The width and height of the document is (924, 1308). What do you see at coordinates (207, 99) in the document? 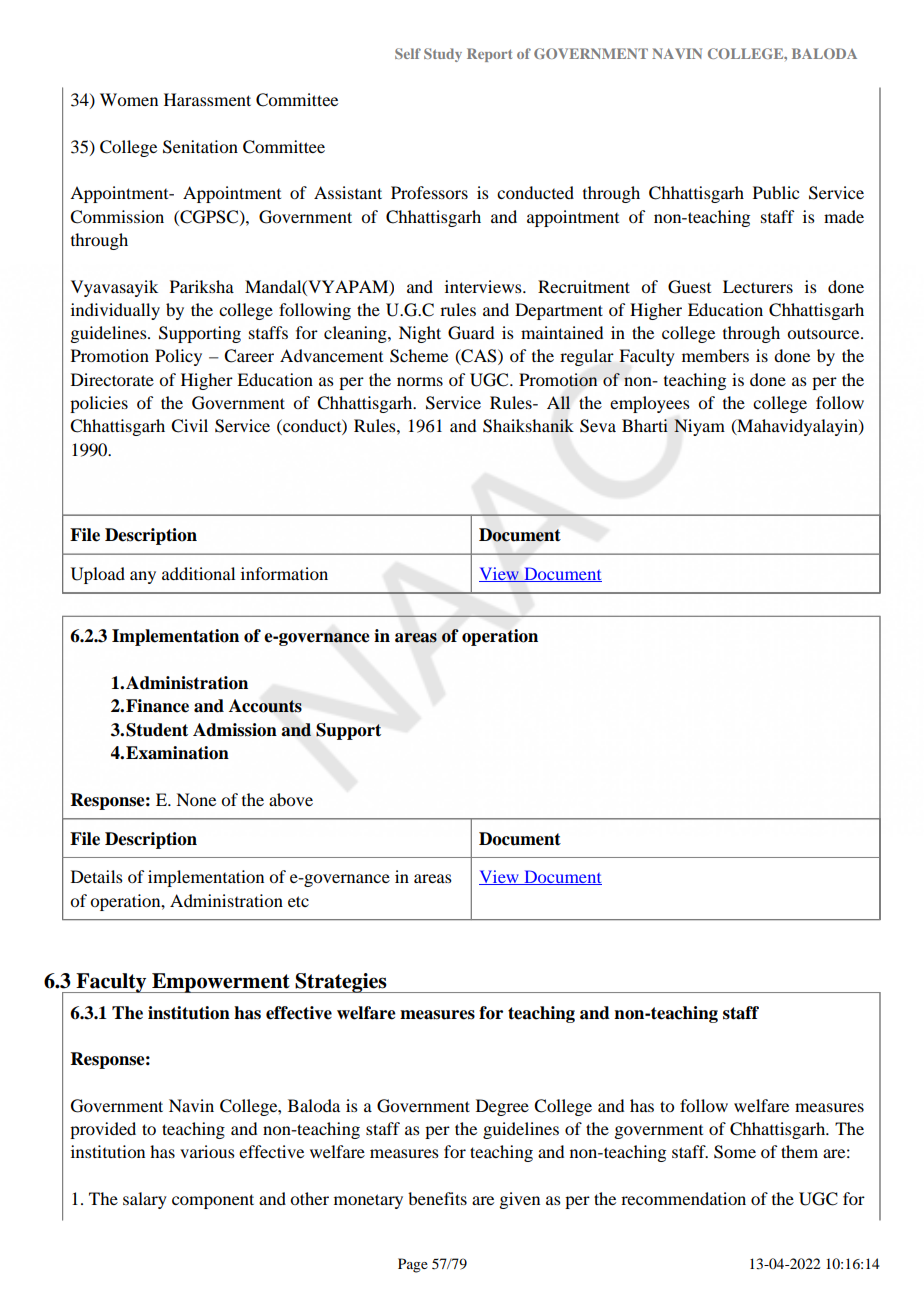
I see `Harassment` at bounding box center [207, 99].
